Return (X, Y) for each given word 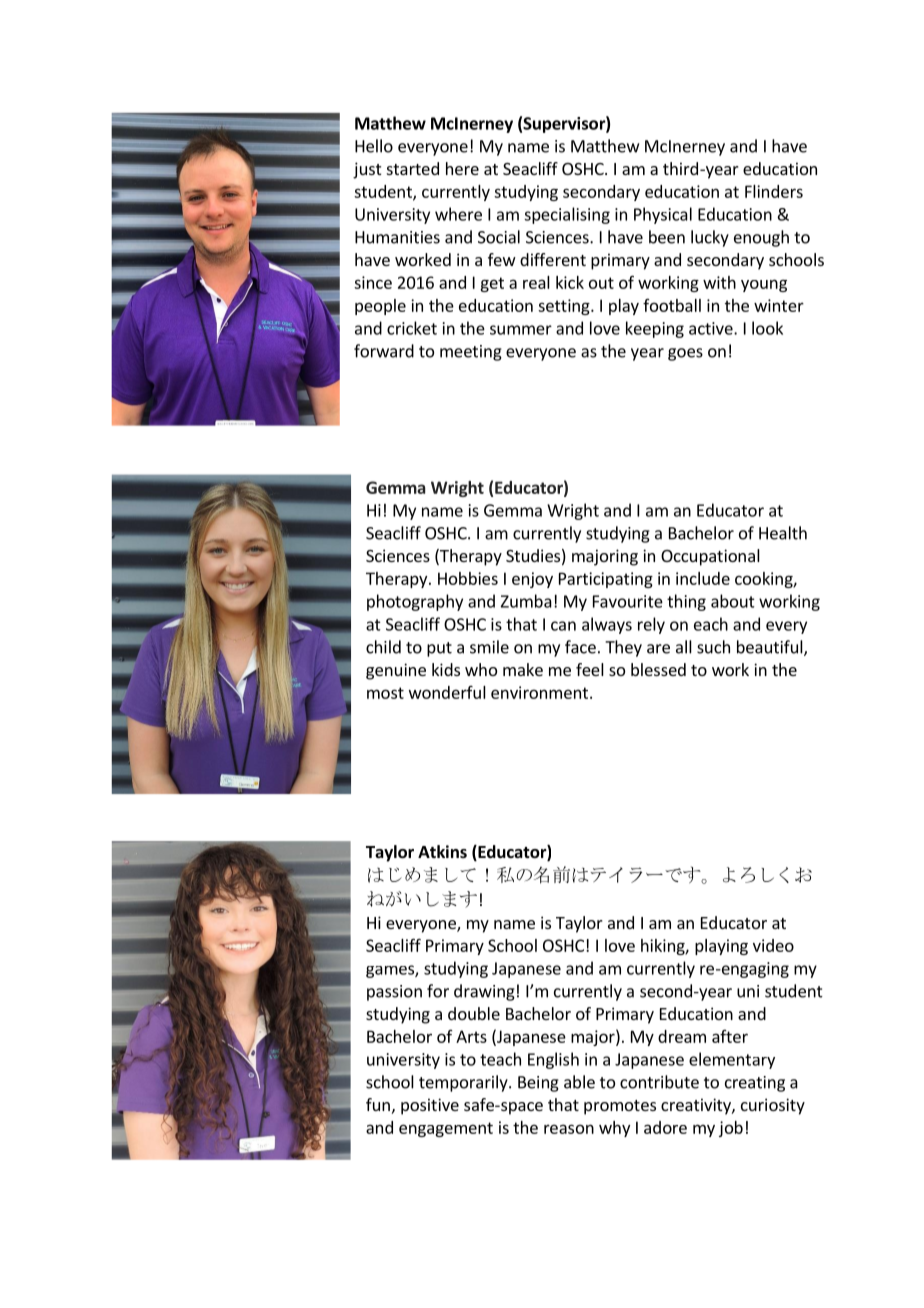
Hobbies (468, 578)
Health (783, 533)
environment (539, 692)
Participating (606, 580)
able (579, 1082)
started (413, 168)
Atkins (442, 851)
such (713, 647)
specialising (567, 215)
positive (430, 1106)
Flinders (774, 191)
